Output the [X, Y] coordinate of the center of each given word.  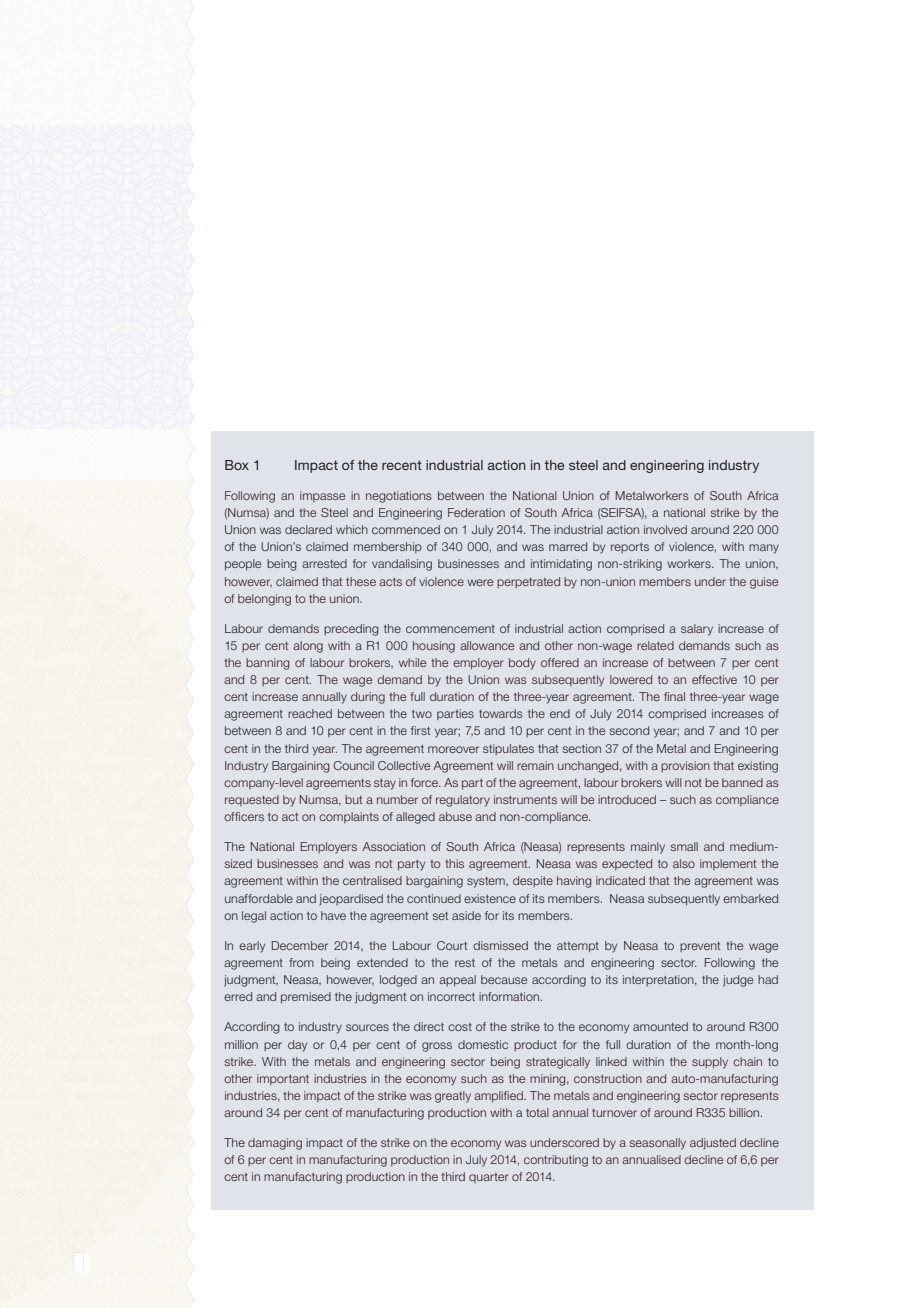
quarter [489, 1178]
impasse [322, 496]
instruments [525, 799]
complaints [349, 817]
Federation [476, 512]
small [684, 846]
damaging [275, 1144]
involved [665, 529]
